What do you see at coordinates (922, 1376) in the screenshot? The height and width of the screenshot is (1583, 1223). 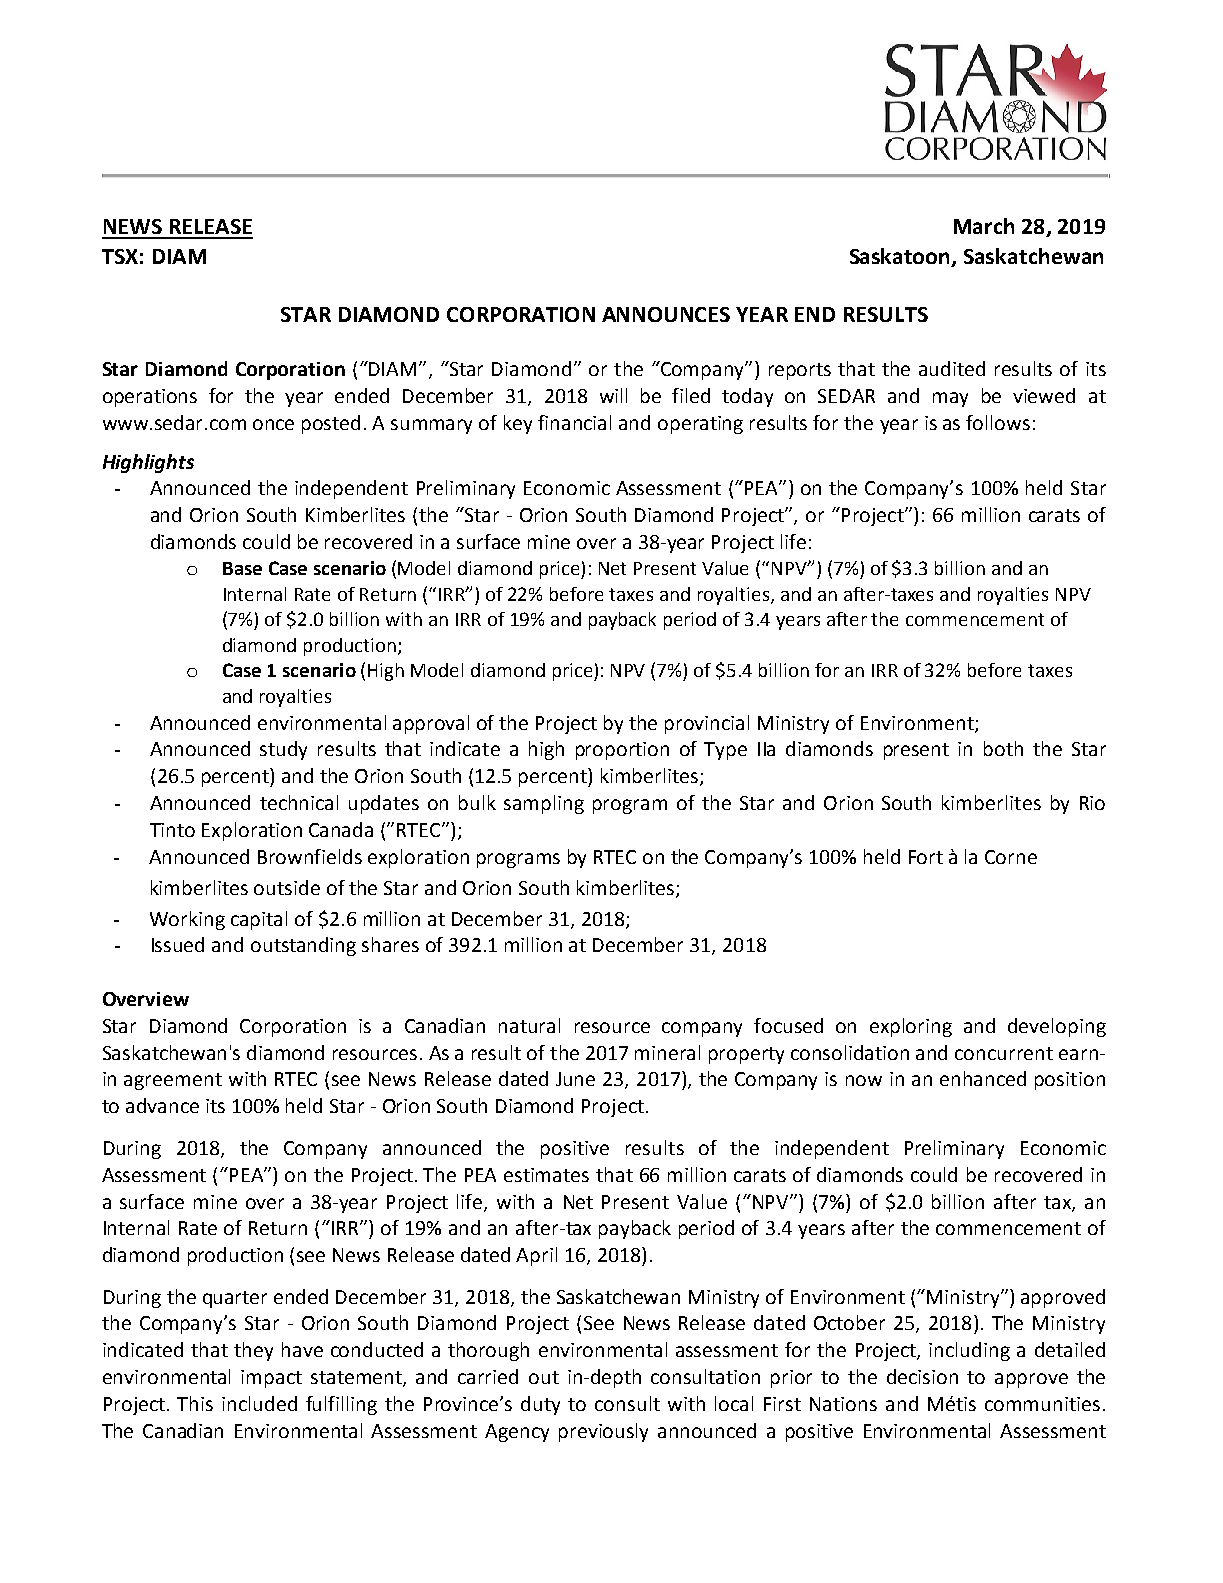 I see `decision` at bounding box center [922, 1376].
